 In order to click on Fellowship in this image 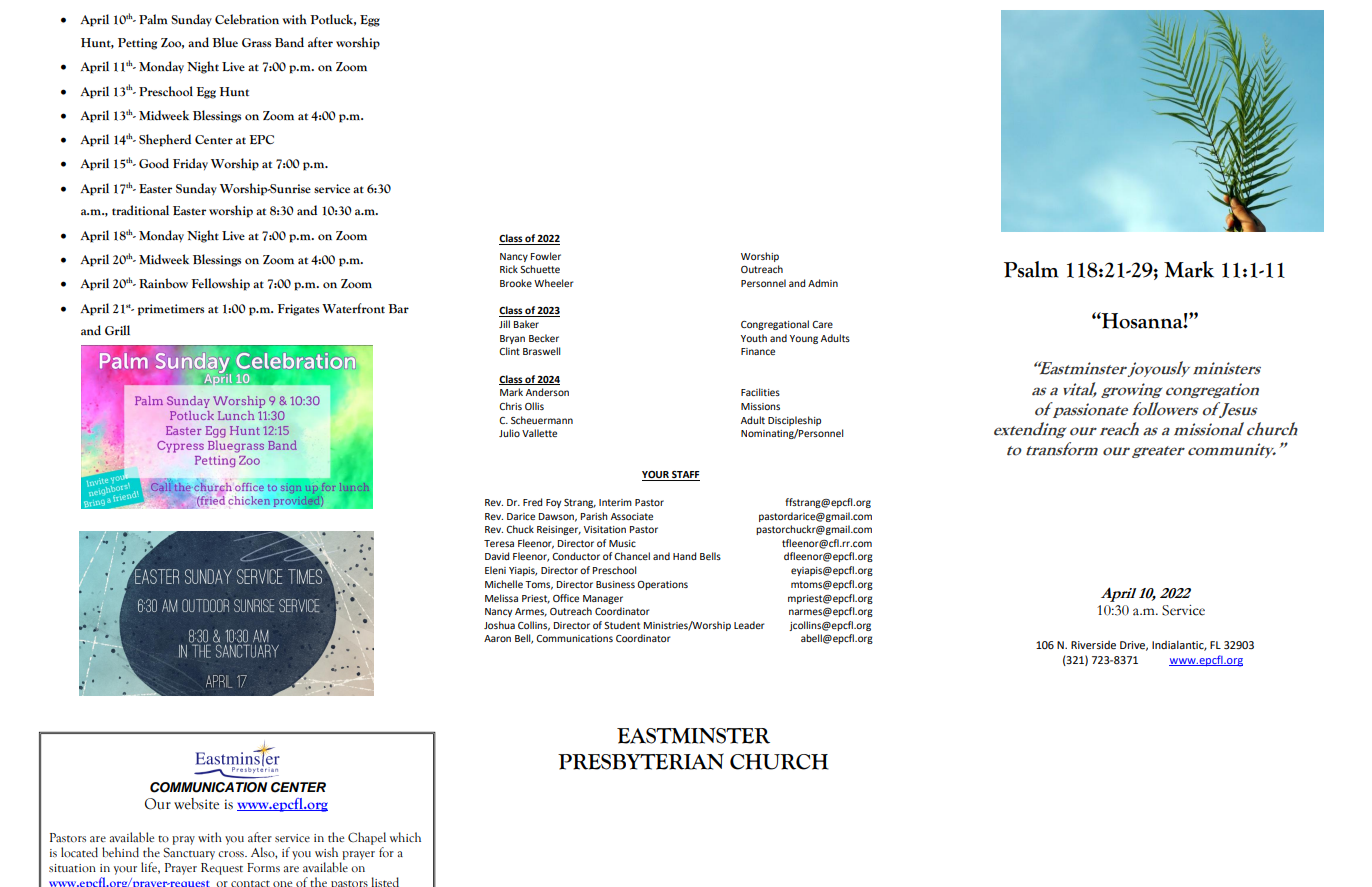, I will do `click(220, 284)`.
